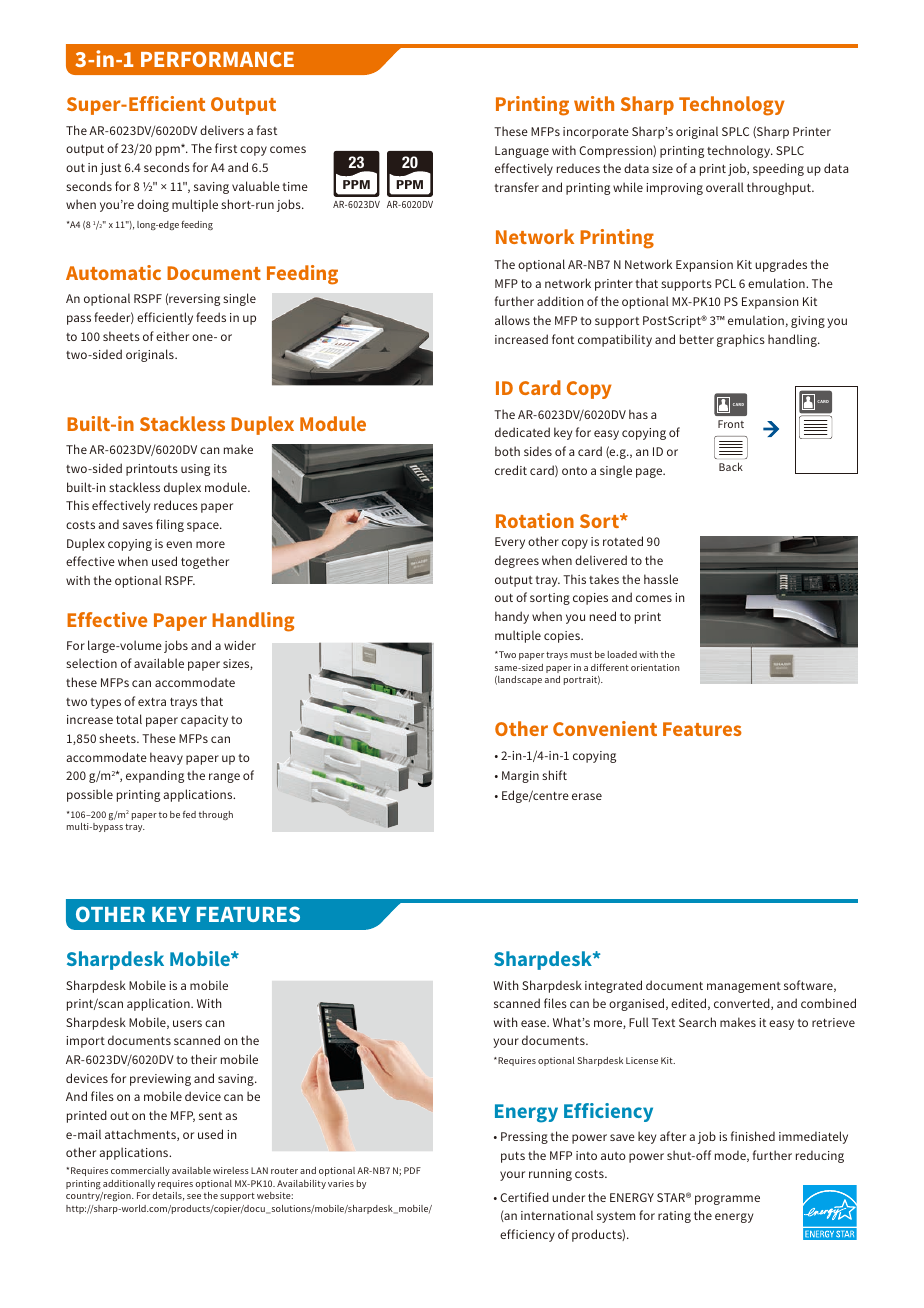 This document has height=1308, width=924. Describe the element at coordinates (522, 152) in the document. I see `Language` at that location.
